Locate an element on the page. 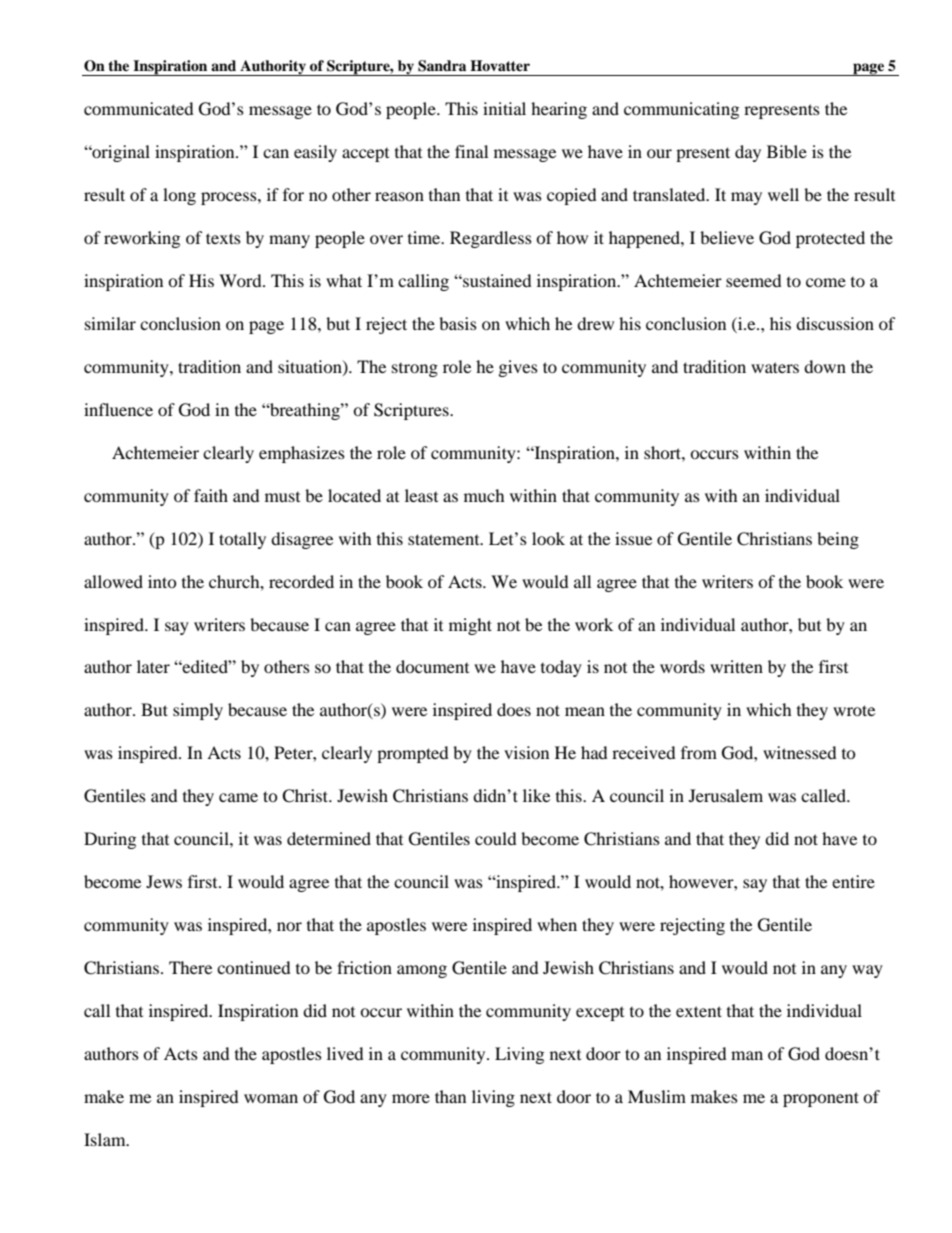  more is located at coordinates (411, 1098).
